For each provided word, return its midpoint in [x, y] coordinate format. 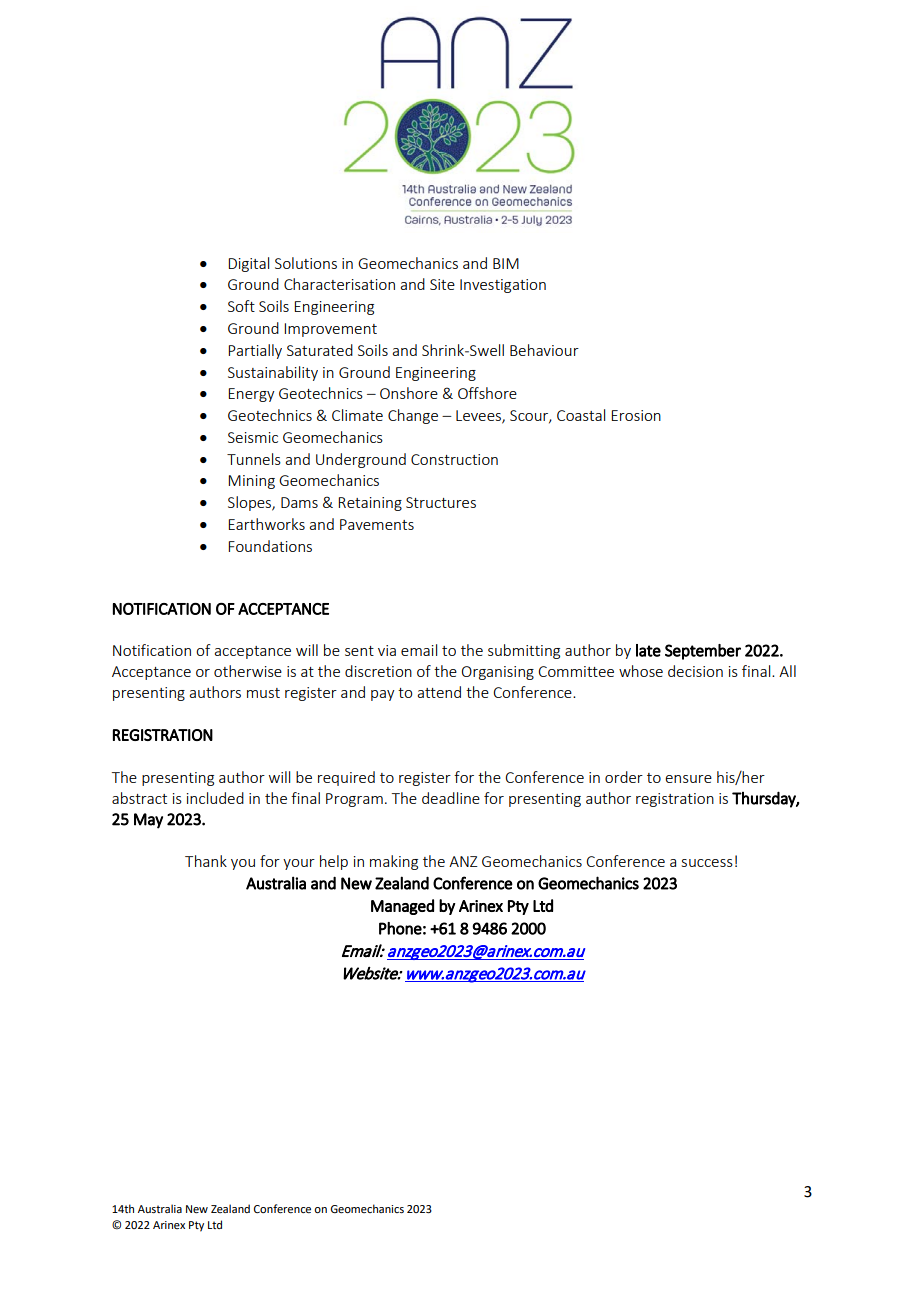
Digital [248, 264]
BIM [506, 263]
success [707, 863]
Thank [206, 861]
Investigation [503, 286]
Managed [402, 907]
